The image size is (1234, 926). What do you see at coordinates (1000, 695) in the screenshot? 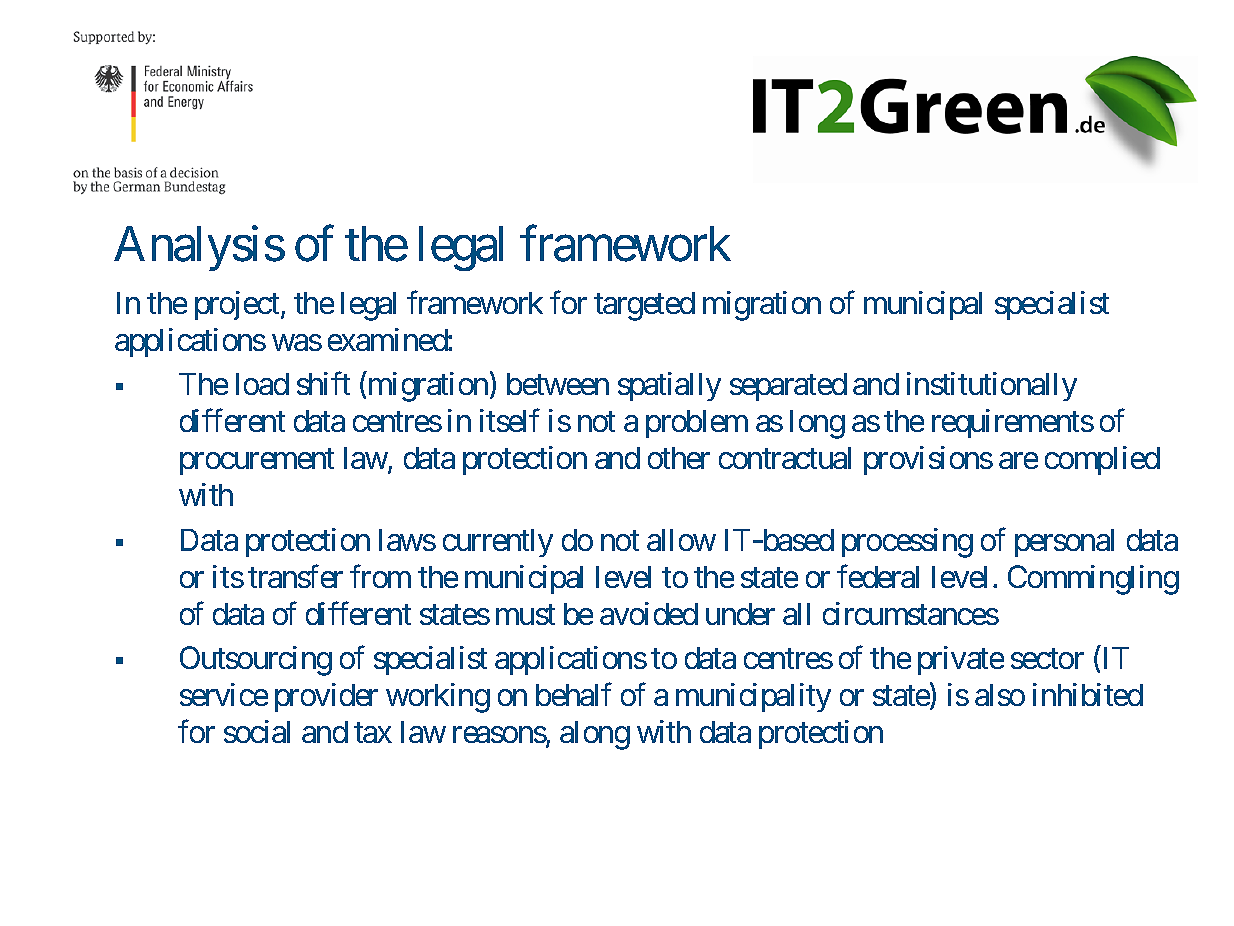
I see `also` at bounding box center [1000, 695].
